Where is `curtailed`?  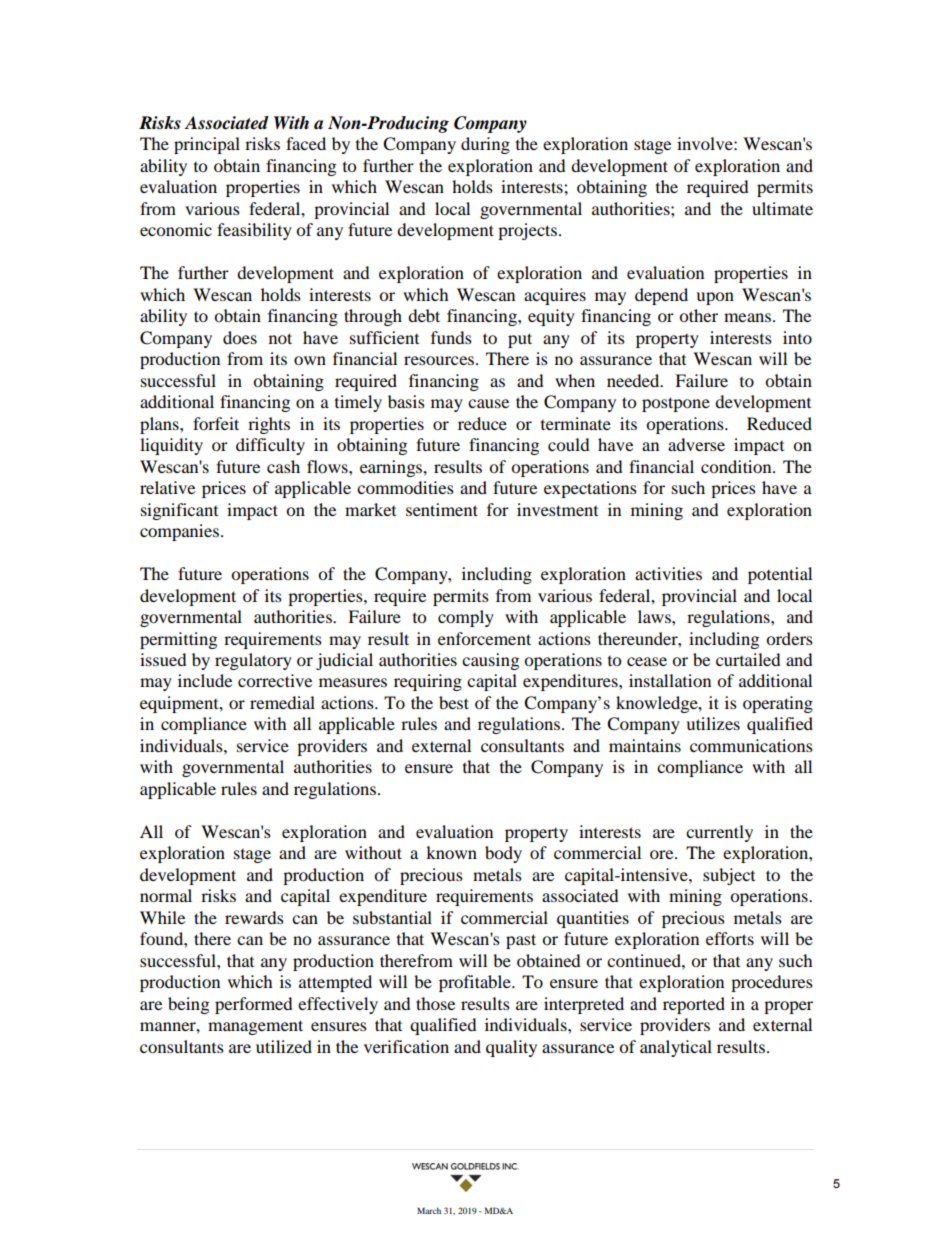 curtailed is located at coordinates (748, 659).
